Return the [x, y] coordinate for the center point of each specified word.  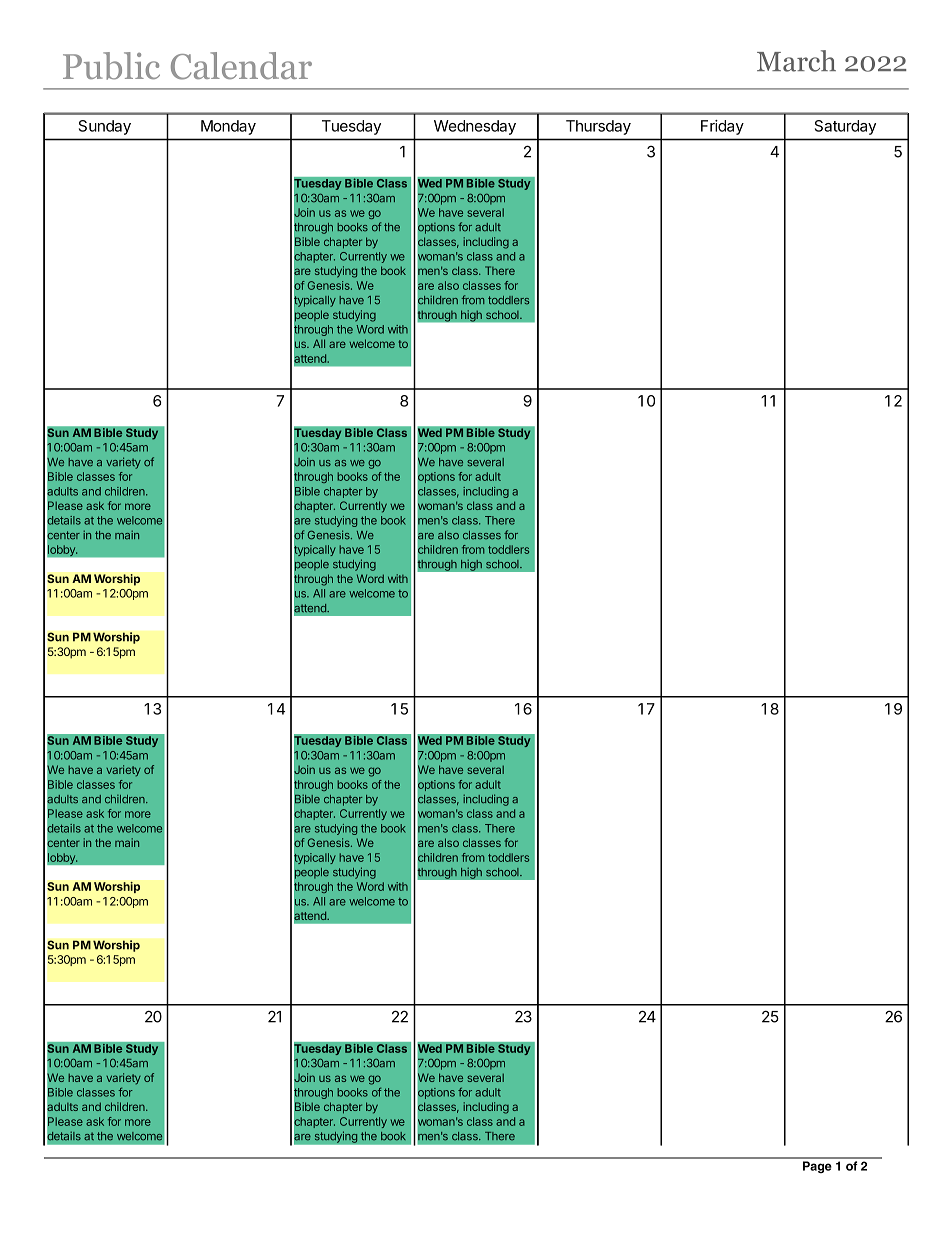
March [796, 61]
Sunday [105, 127]
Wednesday [475, 127]
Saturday [845, 127]
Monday [228, 127]
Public [111, 66]
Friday [722, 127]
